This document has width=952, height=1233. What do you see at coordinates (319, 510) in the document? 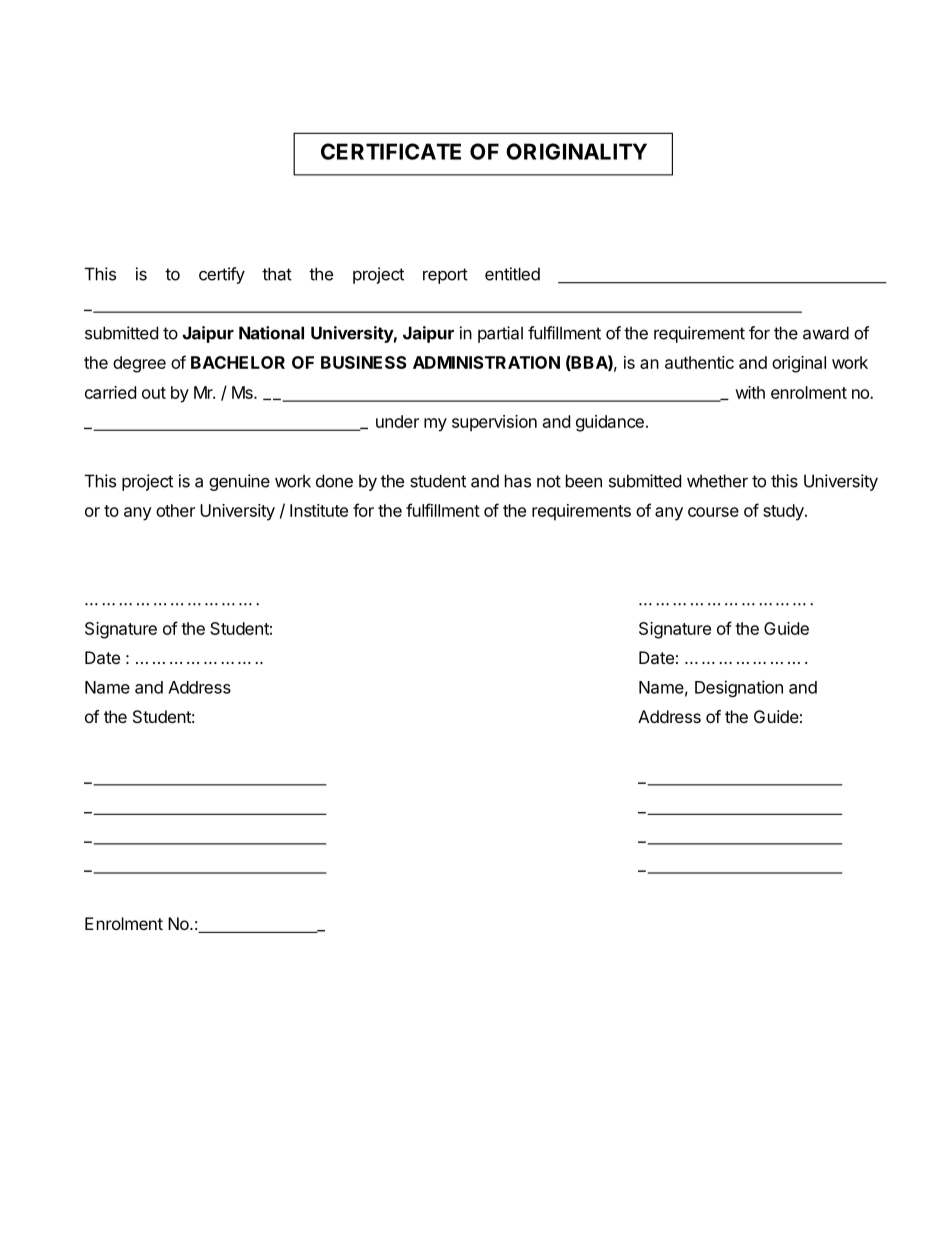
I see `Institute` at bounding box center [319, 510].
